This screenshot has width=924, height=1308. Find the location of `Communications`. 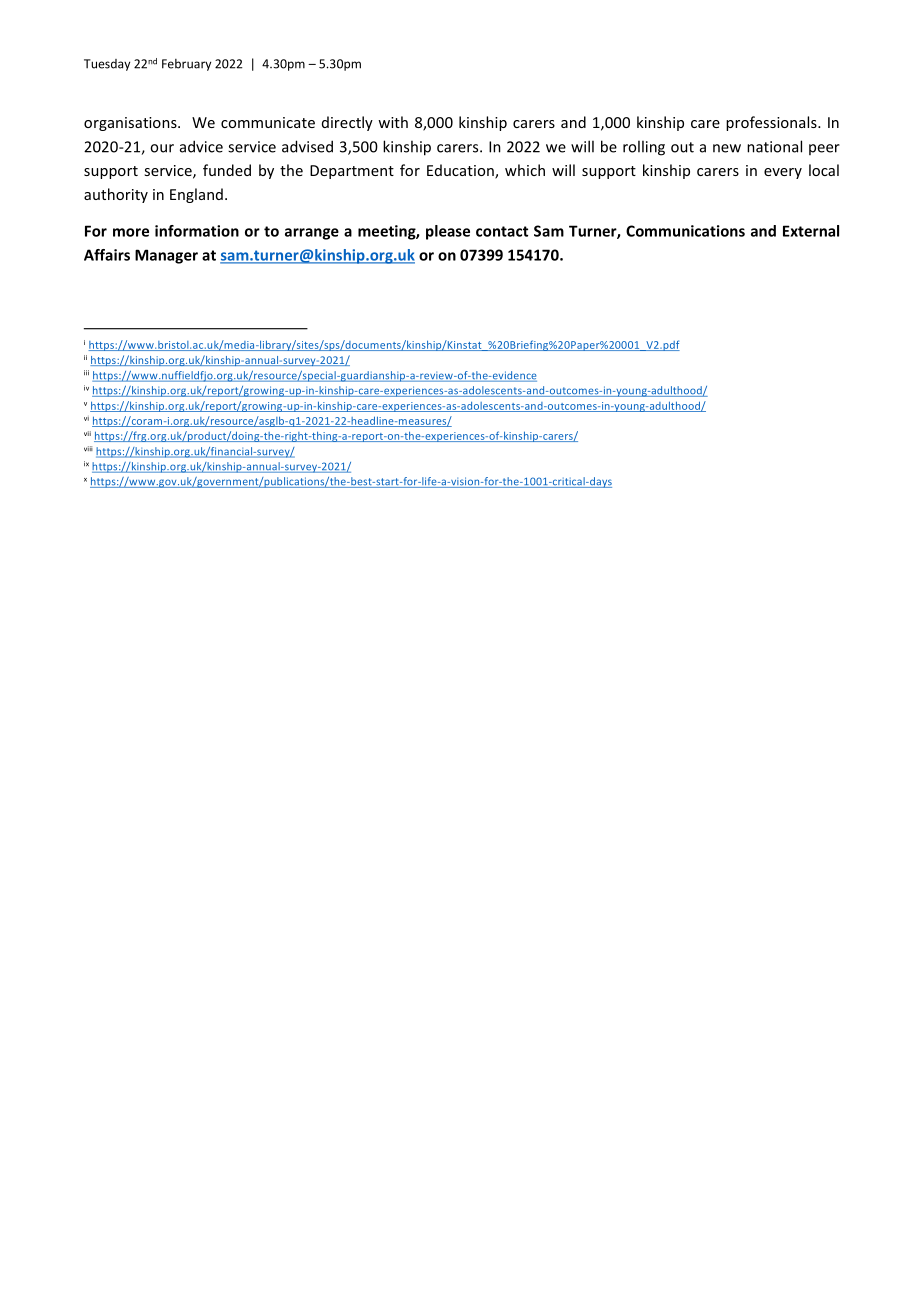

Communications is located at coordinates (685, 231).
